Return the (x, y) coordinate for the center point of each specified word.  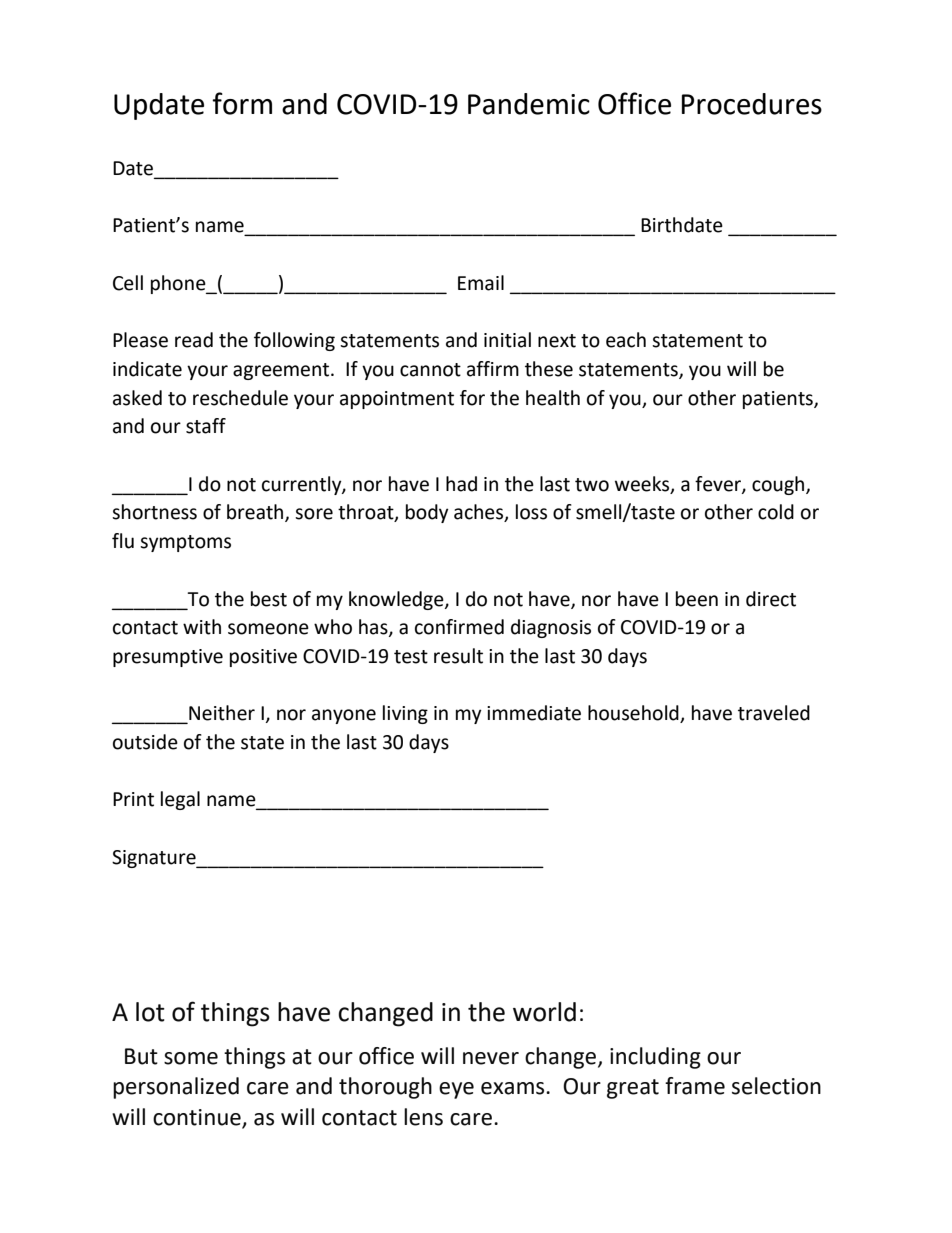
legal (180, 800)
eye (456, 1090)
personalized (176, 1088)
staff (206, 426)
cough (779, 485)
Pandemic (529, 104)
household (634, 714)
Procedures (752, 104)
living (405, 714)
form (242, 103)
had (461, 484)
